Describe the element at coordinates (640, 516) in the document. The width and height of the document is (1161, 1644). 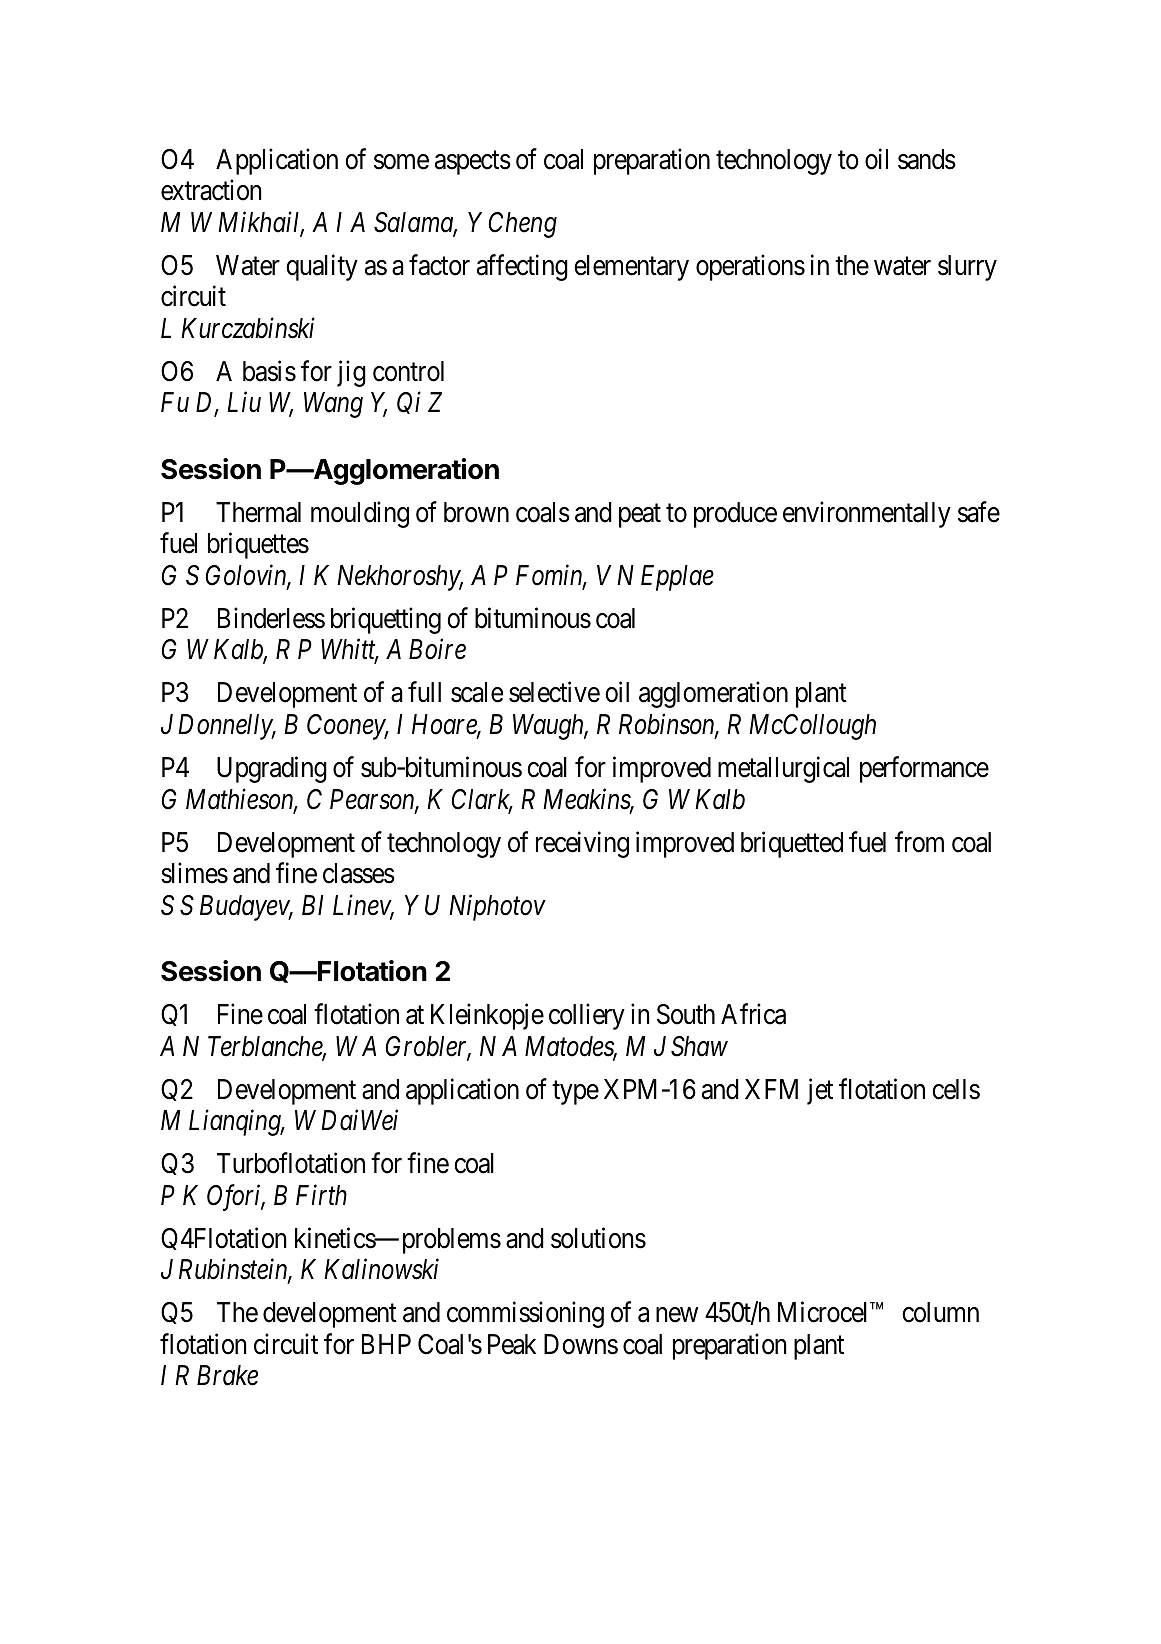
I see `peat` at that location.
